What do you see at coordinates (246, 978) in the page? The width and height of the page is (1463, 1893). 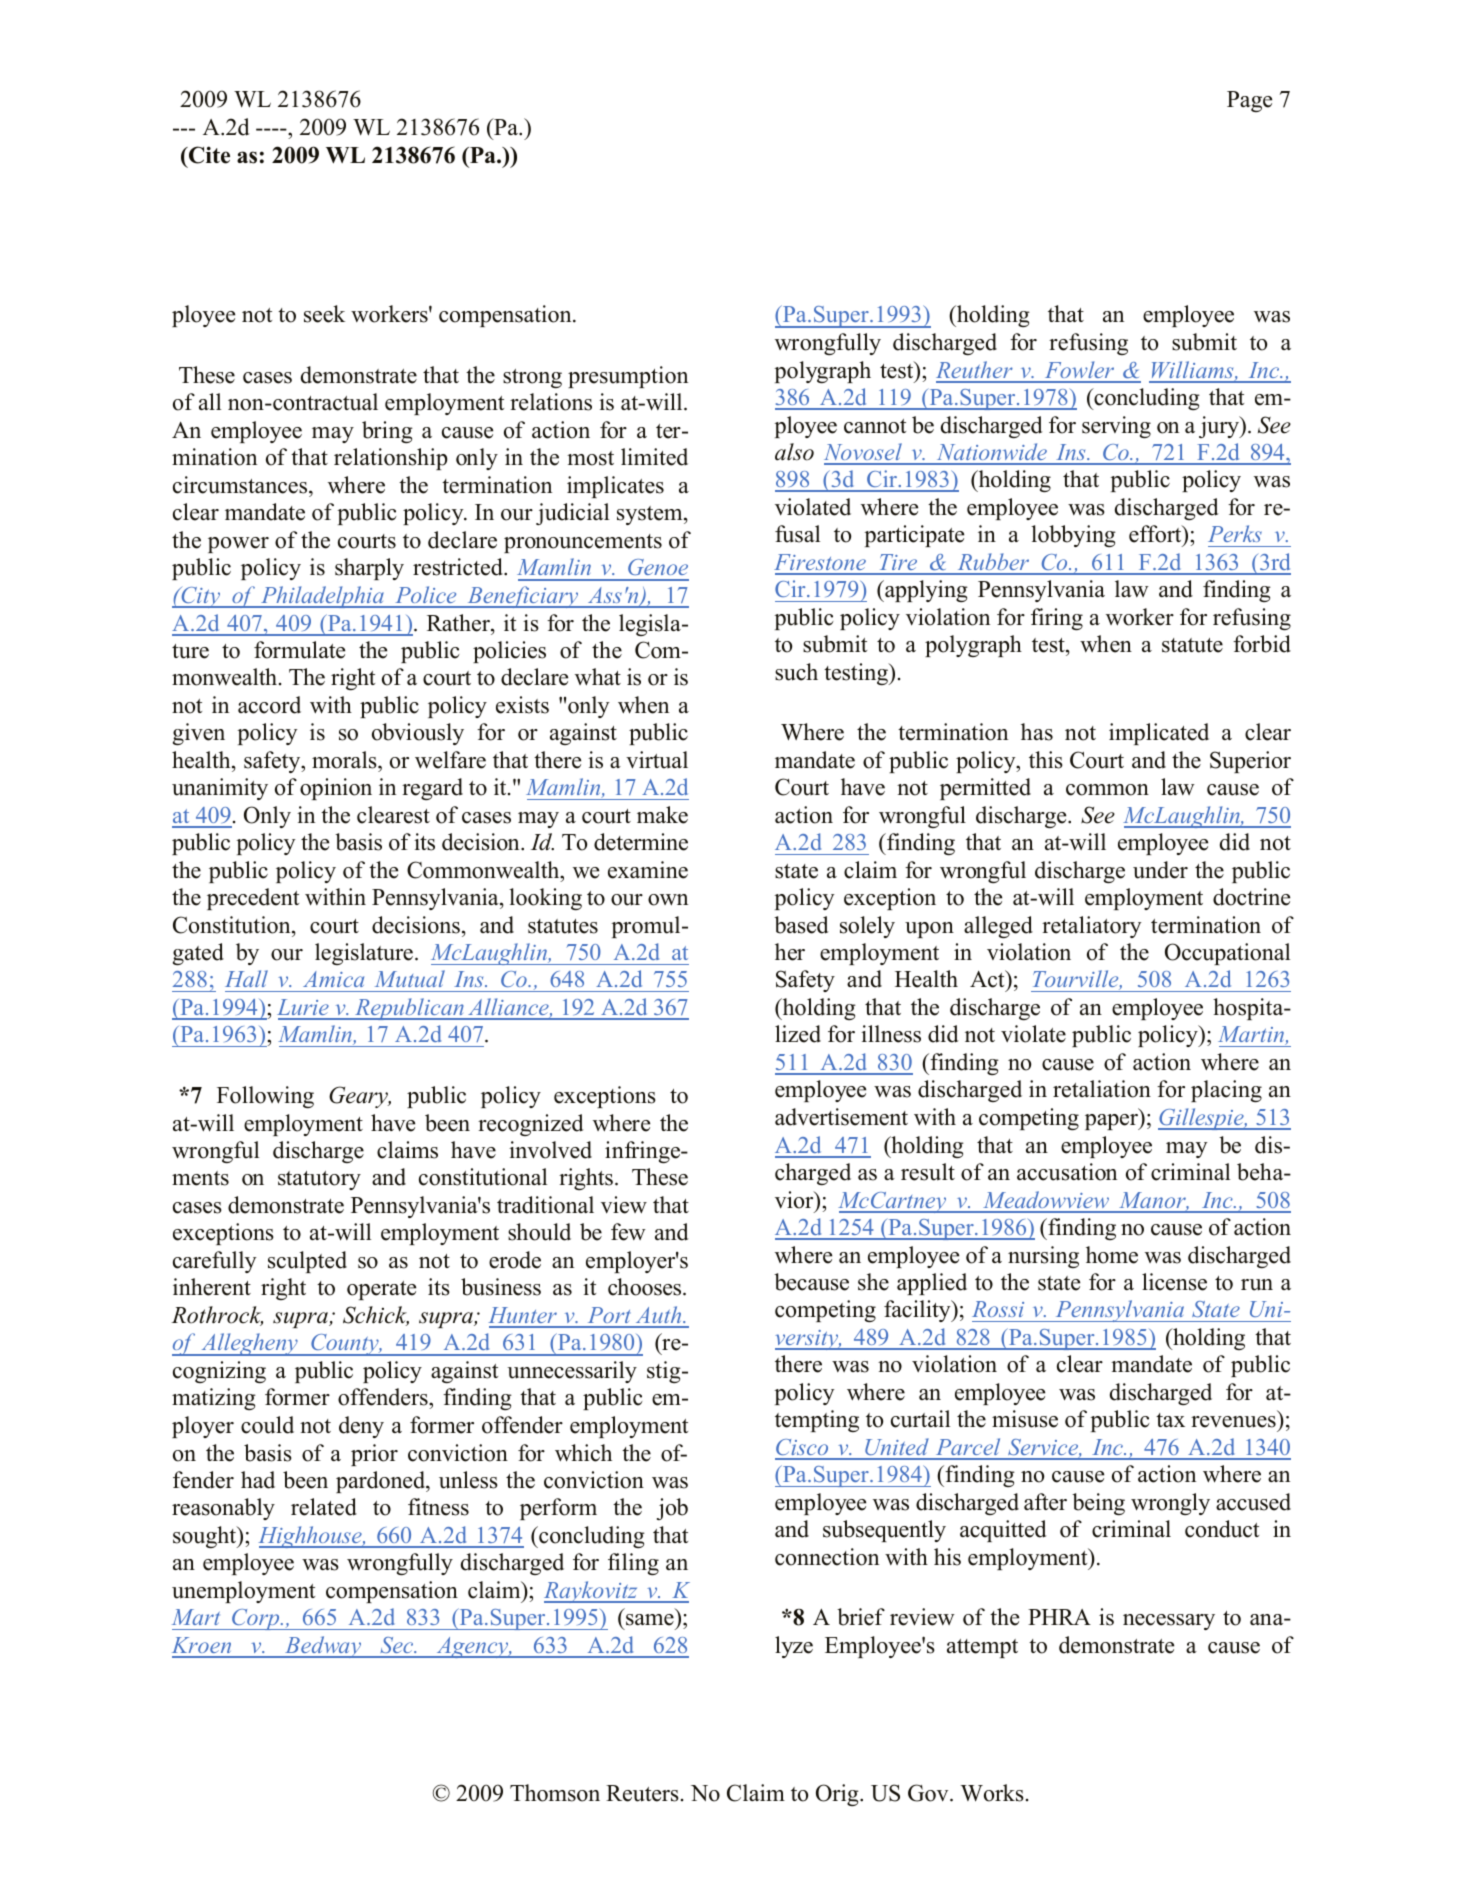 I see `Hall` at bounding box center [246, 978].
